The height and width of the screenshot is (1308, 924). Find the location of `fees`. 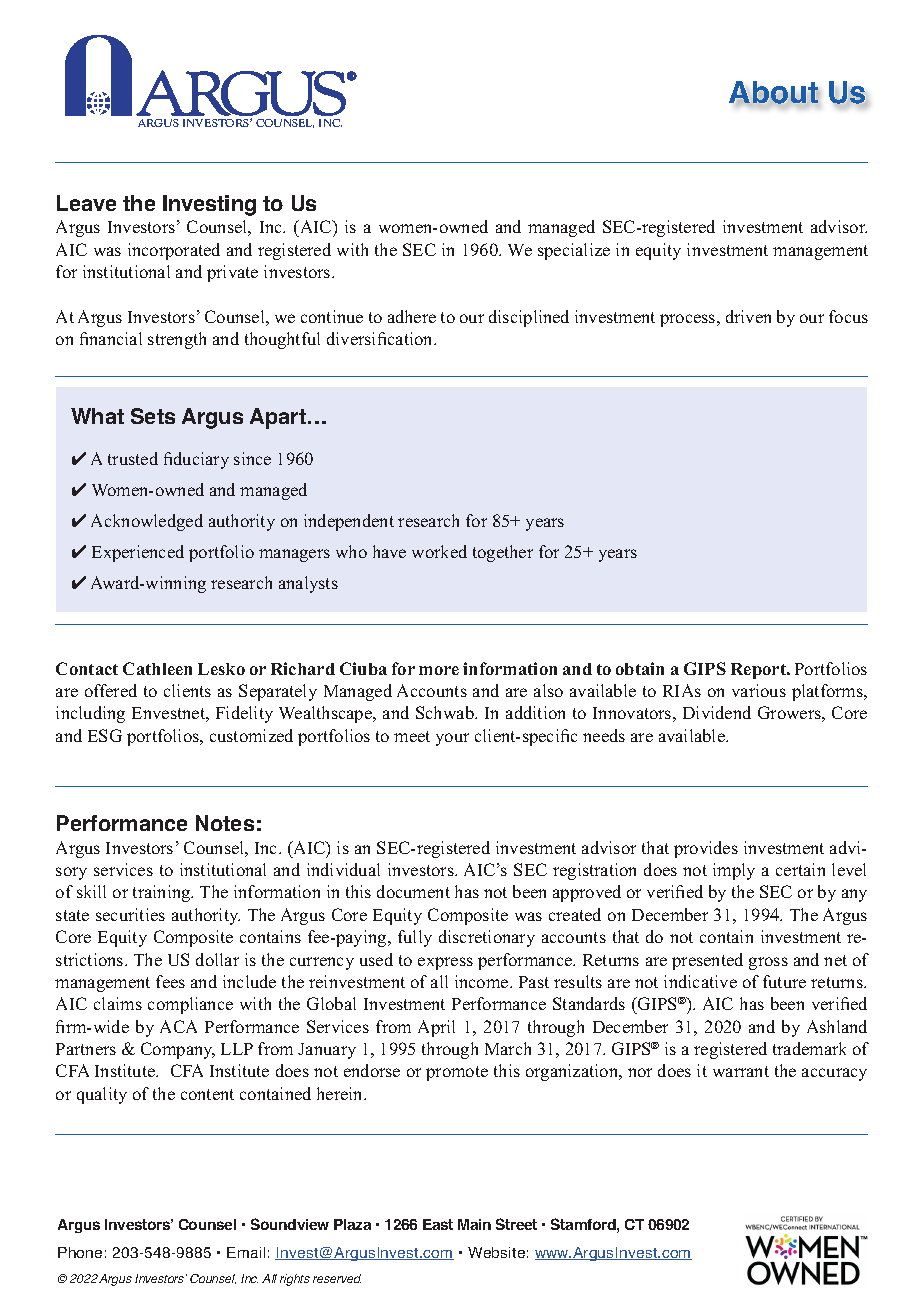

fees is located at coordinates (170, 981).
